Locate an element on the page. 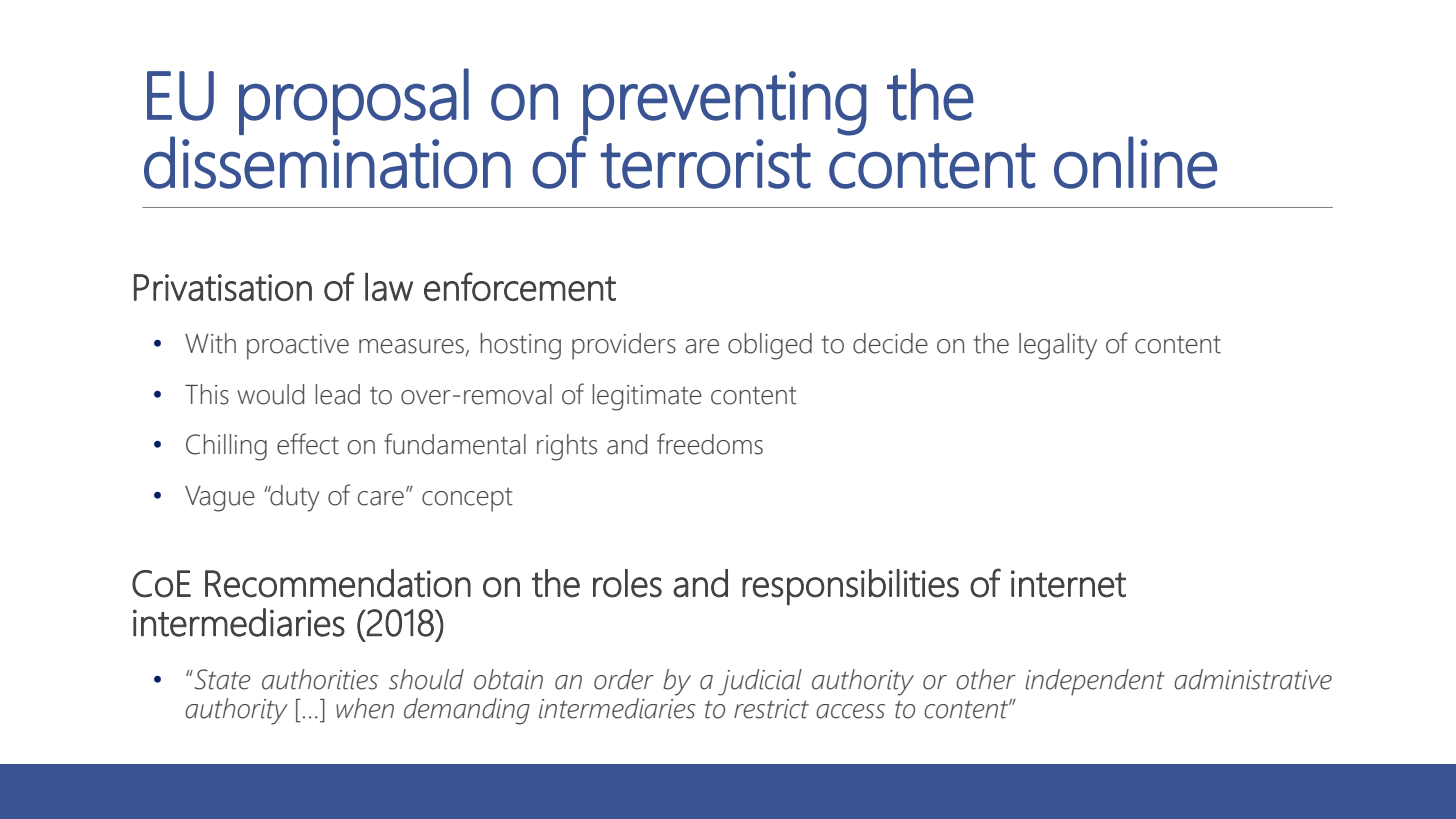 The height and width of the page is (819, 1456). authorities is located at coordinates (320, 679).
